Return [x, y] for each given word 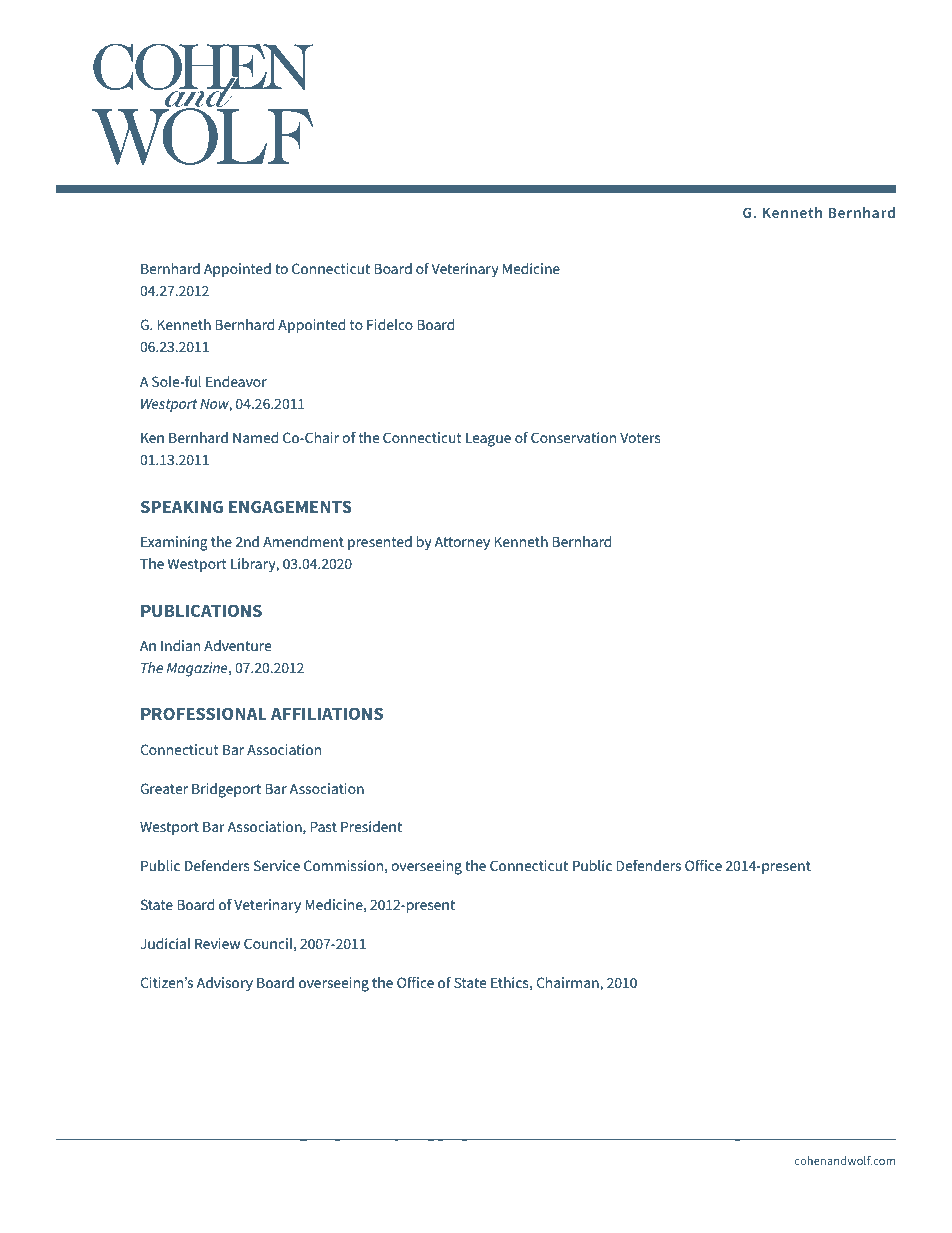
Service [276, 865]
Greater [164, 788]
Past [323, 826]
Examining [174, 543]
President [371, 826]
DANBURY [184, 1161]
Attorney [462, 543]
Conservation [573, 437]
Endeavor [236, 381]
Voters [640, 437]
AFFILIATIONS [327, 713]
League [488, 440]
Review [217, 943]
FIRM [410, 1161]
